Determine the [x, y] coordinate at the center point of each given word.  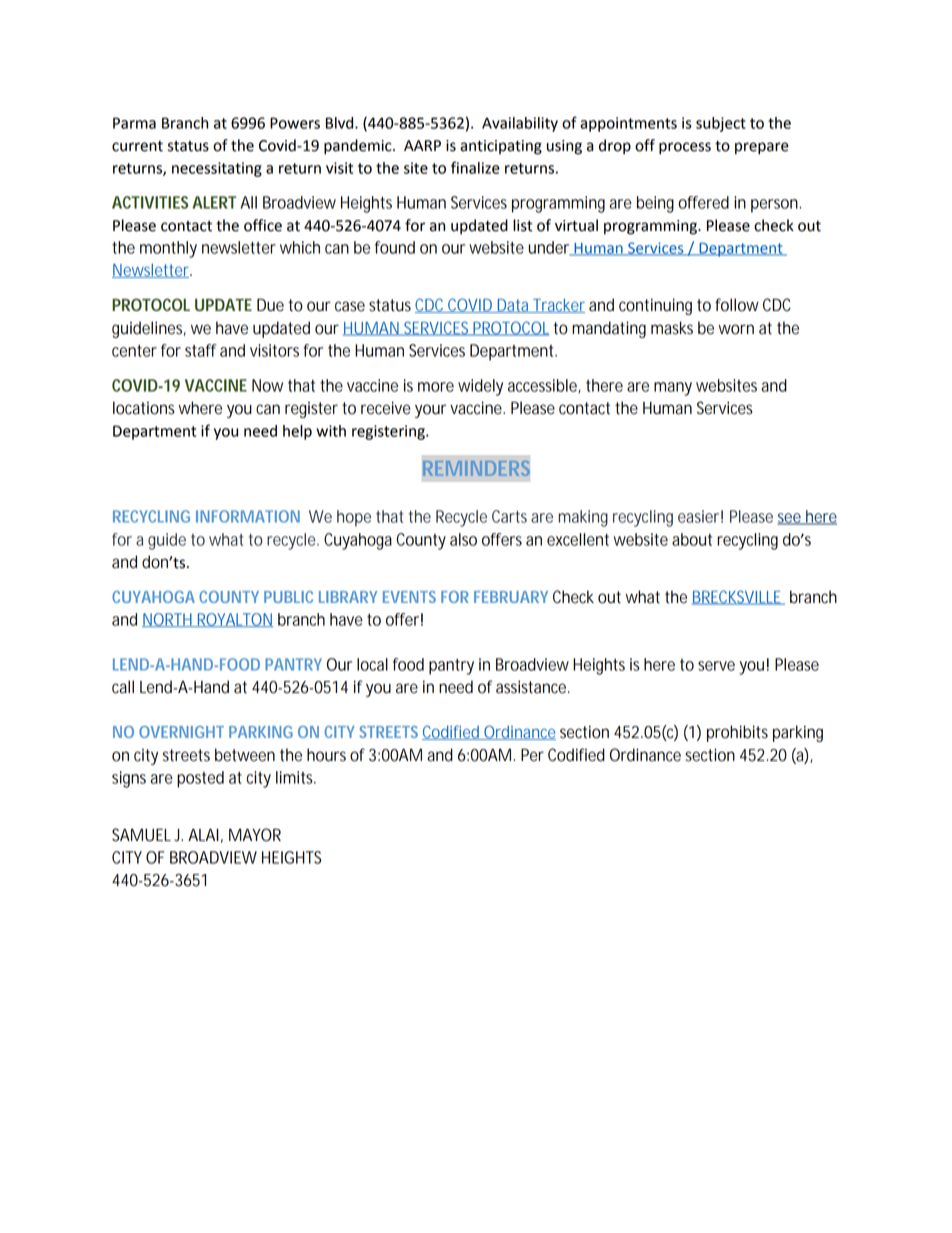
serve [716, 666]
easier [700, 516]
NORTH [169, 620]
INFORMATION [248, 516]
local [372, 664]
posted [200, 779]
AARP [422, 145]
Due [270, 305]
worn [736, 329]
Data [514, 306]
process [685, 148]
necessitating [217, 169]
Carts [512, 516]
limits [296, 777]
